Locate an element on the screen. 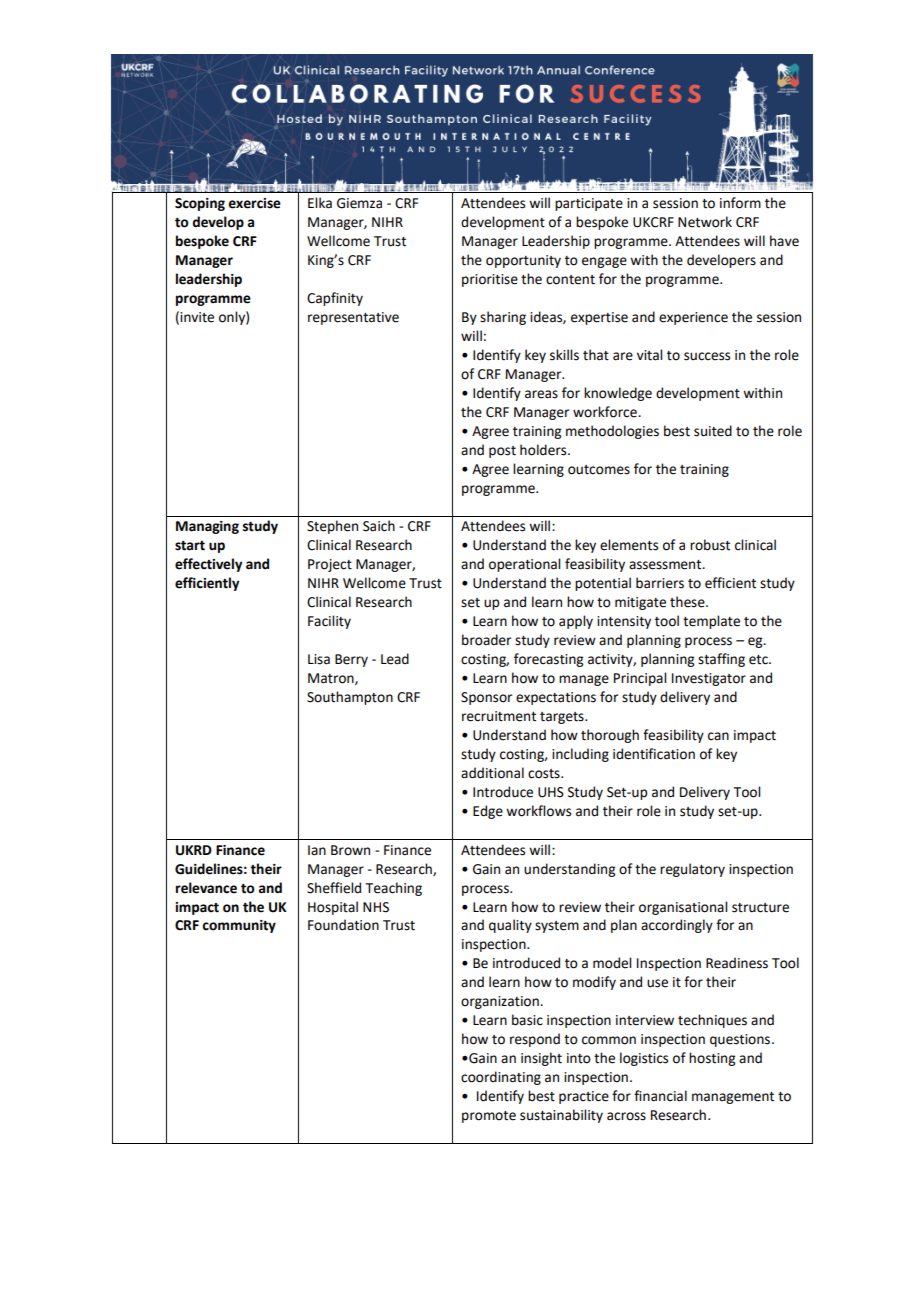  community is located at coordinates (239, 926).
